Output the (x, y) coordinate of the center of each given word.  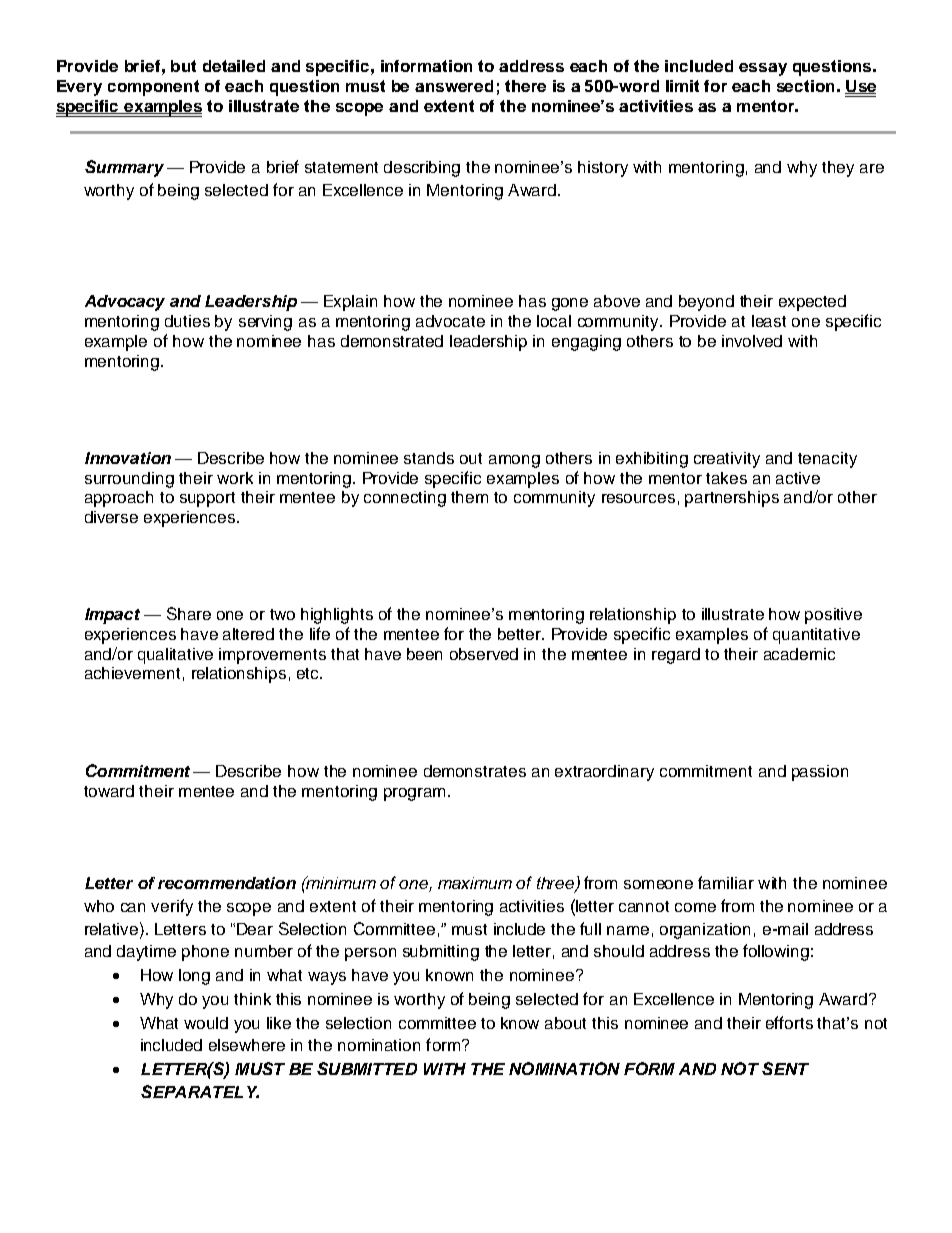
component (153, 88)
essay (763, 69)
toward (109, 791)
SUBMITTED (367, 1068)
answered (454, 86)
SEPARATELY (200, 1091)
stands (429, 458)
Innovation (128, 458)
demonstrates (475, 771)
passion (820, 773)
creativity (727, 460)
